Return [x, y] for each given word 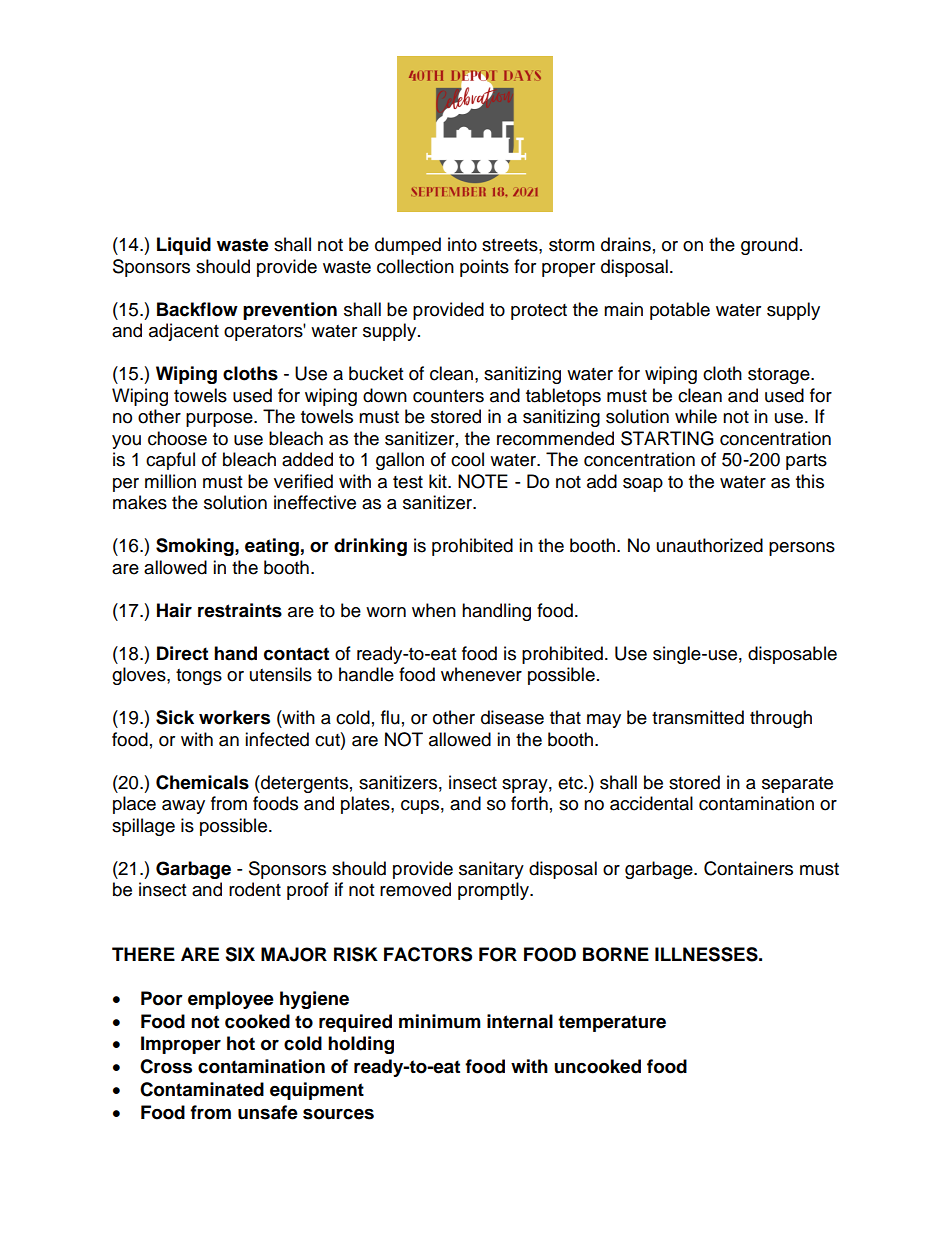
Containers [748, 868]
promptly [494, 891]
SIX [240, 954]
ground [769, 246]
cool [467, 459]
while [696, 416]
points [484, 268]
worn [386, 612]
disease [512, 717]
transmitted [698, 717]
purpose [220, 420]
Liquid [184, 246]
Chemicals [202, 782]
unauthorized [710, 545]
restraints [240, 610]
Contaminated [202, 1089]
